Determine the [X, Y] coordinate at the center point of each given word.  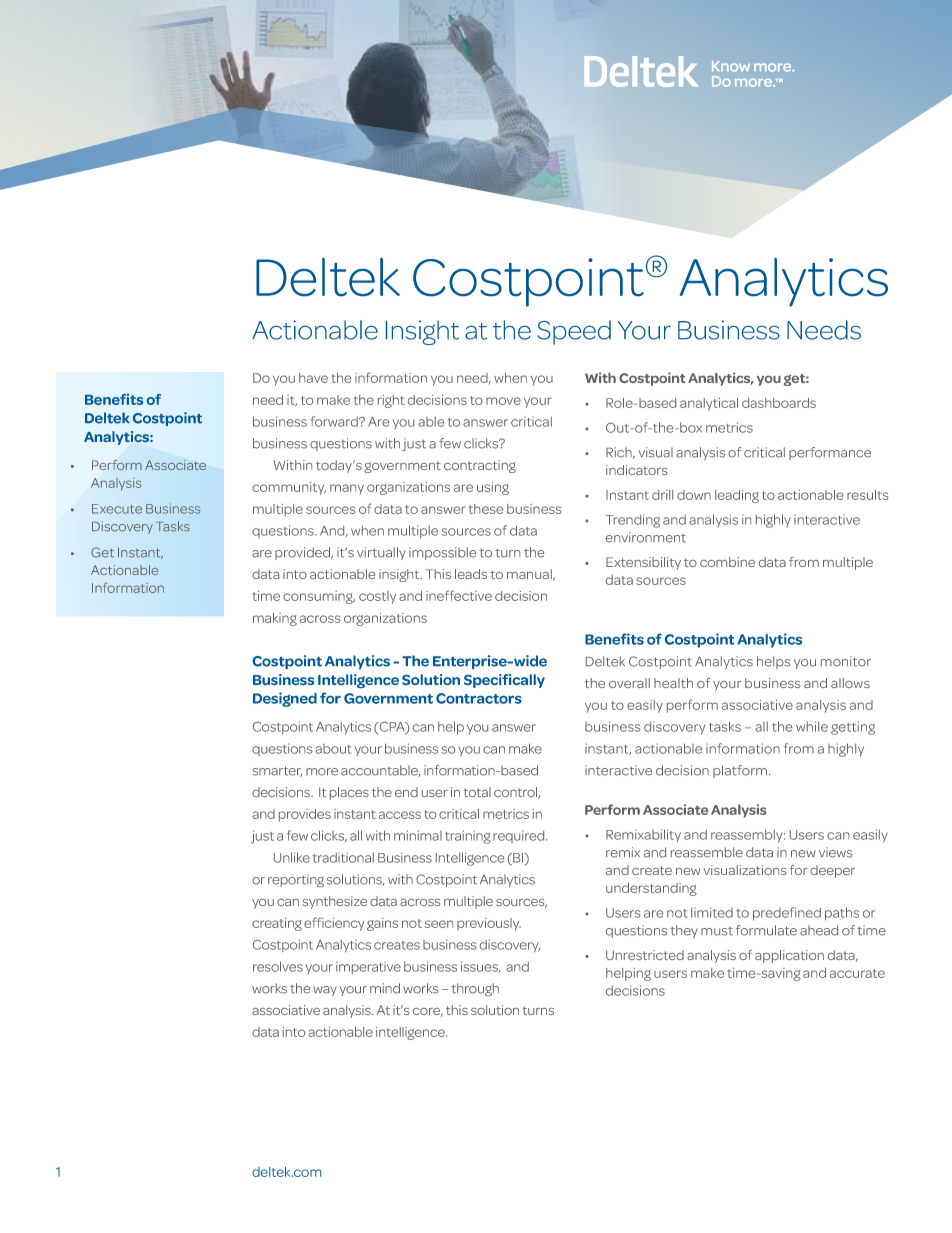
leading [737, 496]
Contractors [479, 698]
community [289, 488]
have [313, 378]
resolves [278, 966]
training [468, 837]
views [836, 852]
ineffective [459, 595]
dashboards [779, 403]
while [812, 726]
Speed [574, 332]
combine [727, 562]
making [275, 619]
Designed [285, 699]
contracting [480, 466]
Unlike [292, 857]
